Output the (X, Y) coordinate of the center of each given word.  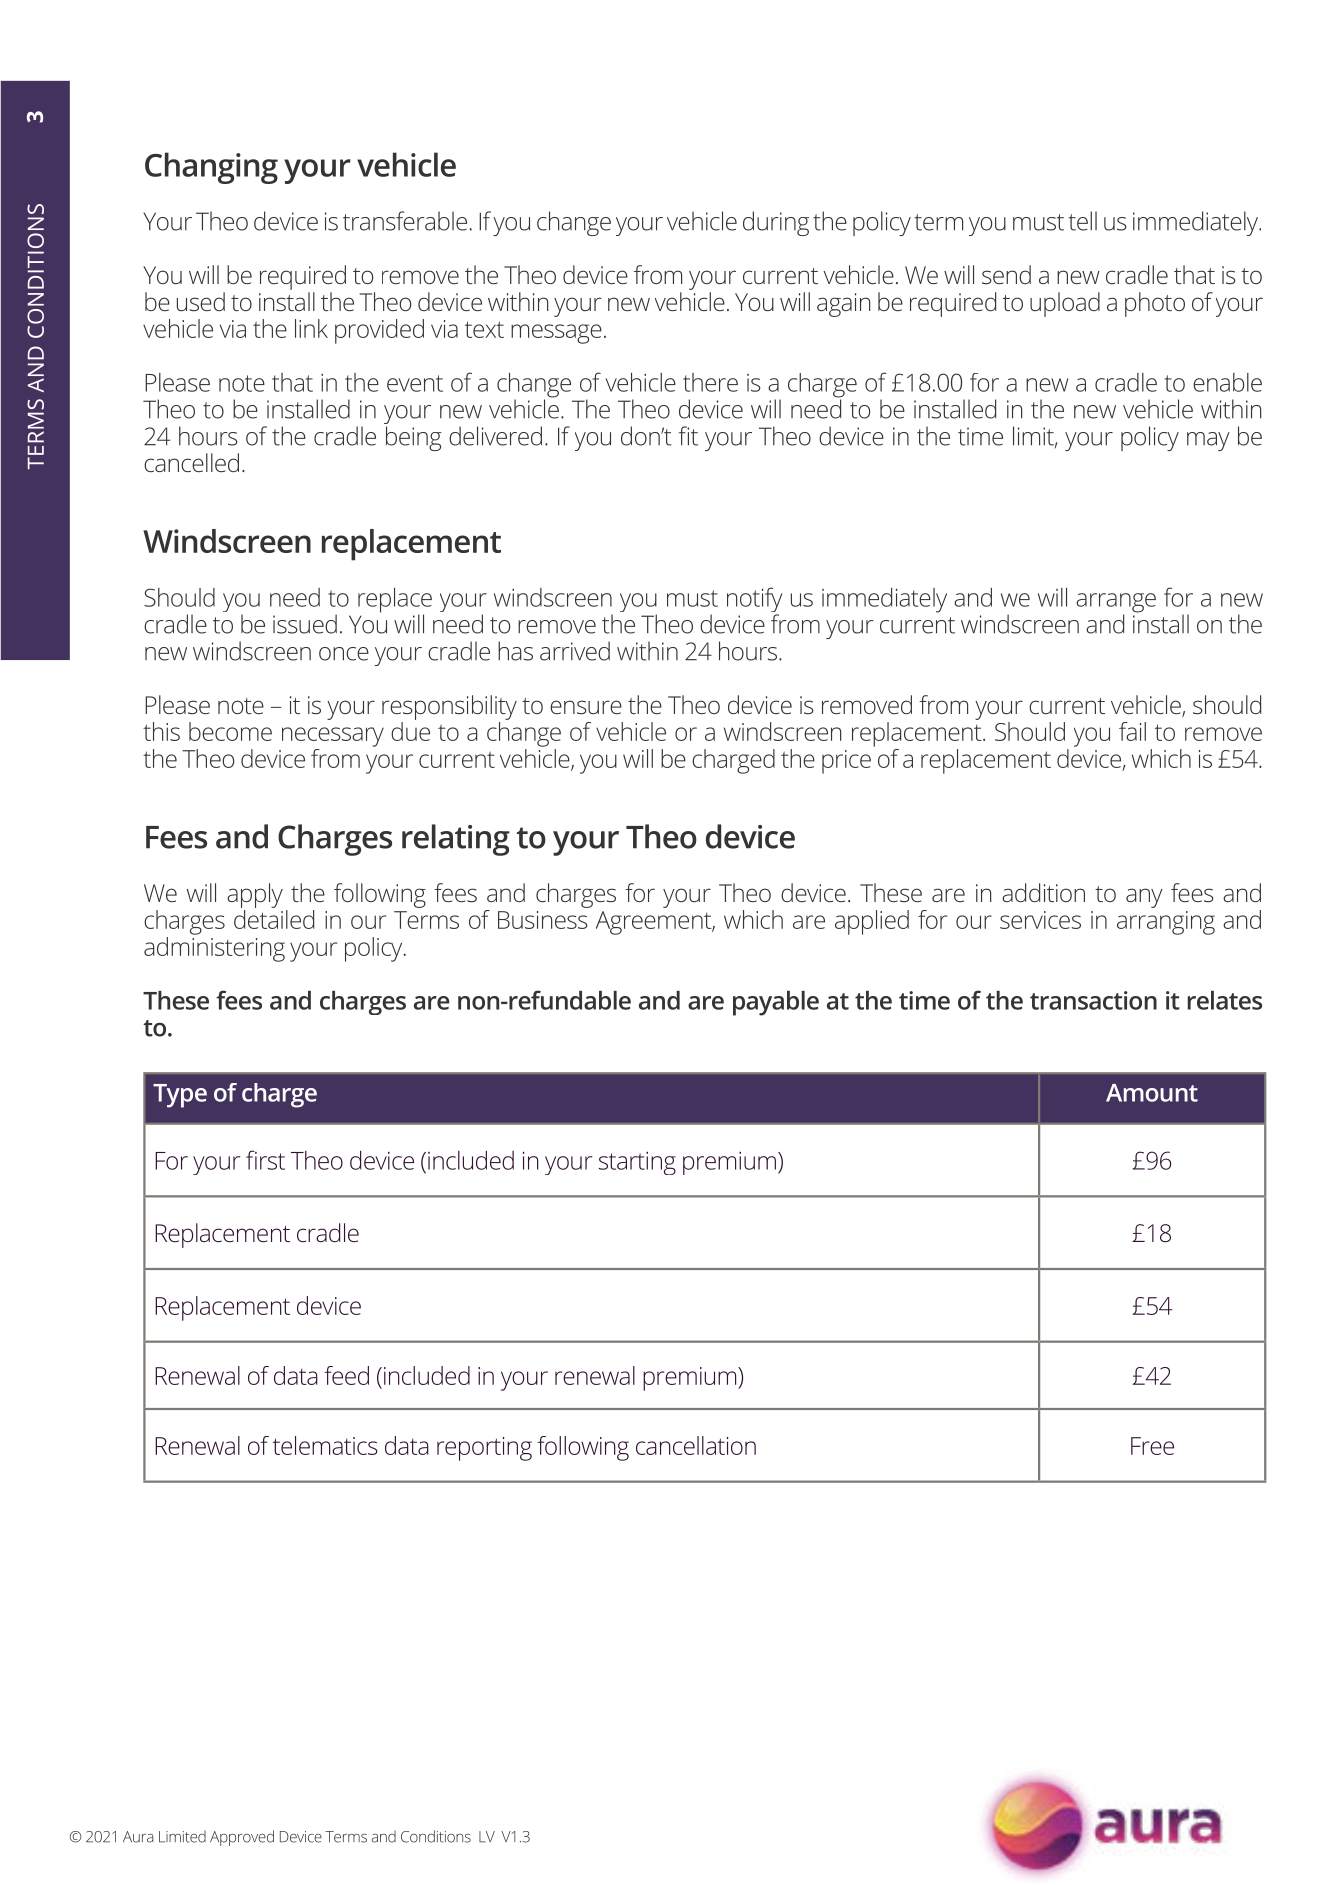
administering (214, 949)
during (776, 223)
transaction (1093, 1000)
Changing (211, 168)
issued (305, 624)
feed (346, 1375)
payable (776, 1003)
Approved (242, 1838)
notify (755, 601)
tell (1082, 221)
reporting (484, 1449)
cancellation (696, 1445)
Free (1152, 1446)
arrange (1116, 604)
